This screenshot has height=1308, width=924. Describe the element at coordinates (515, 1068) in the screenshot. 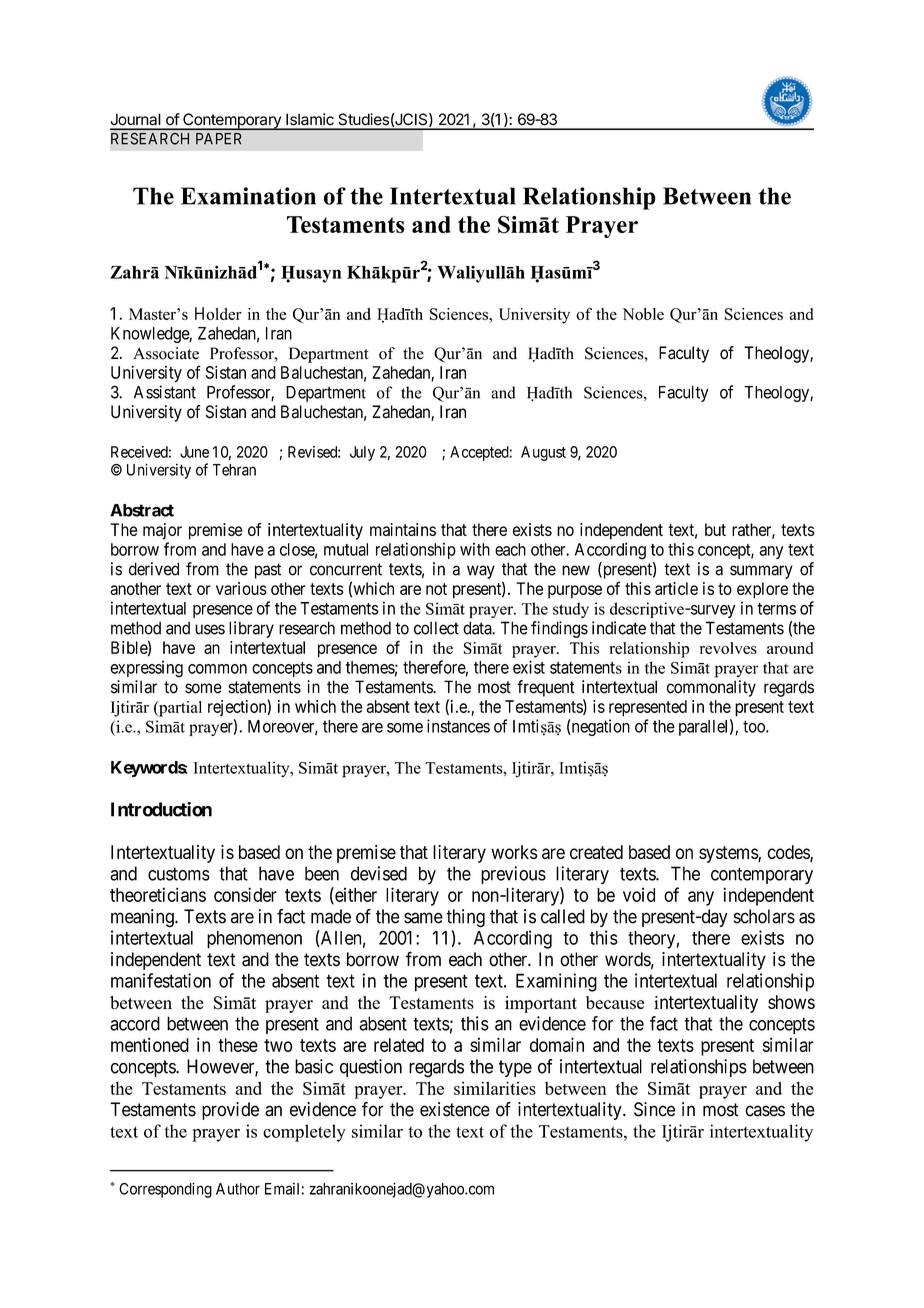

I see `type` at that location.
